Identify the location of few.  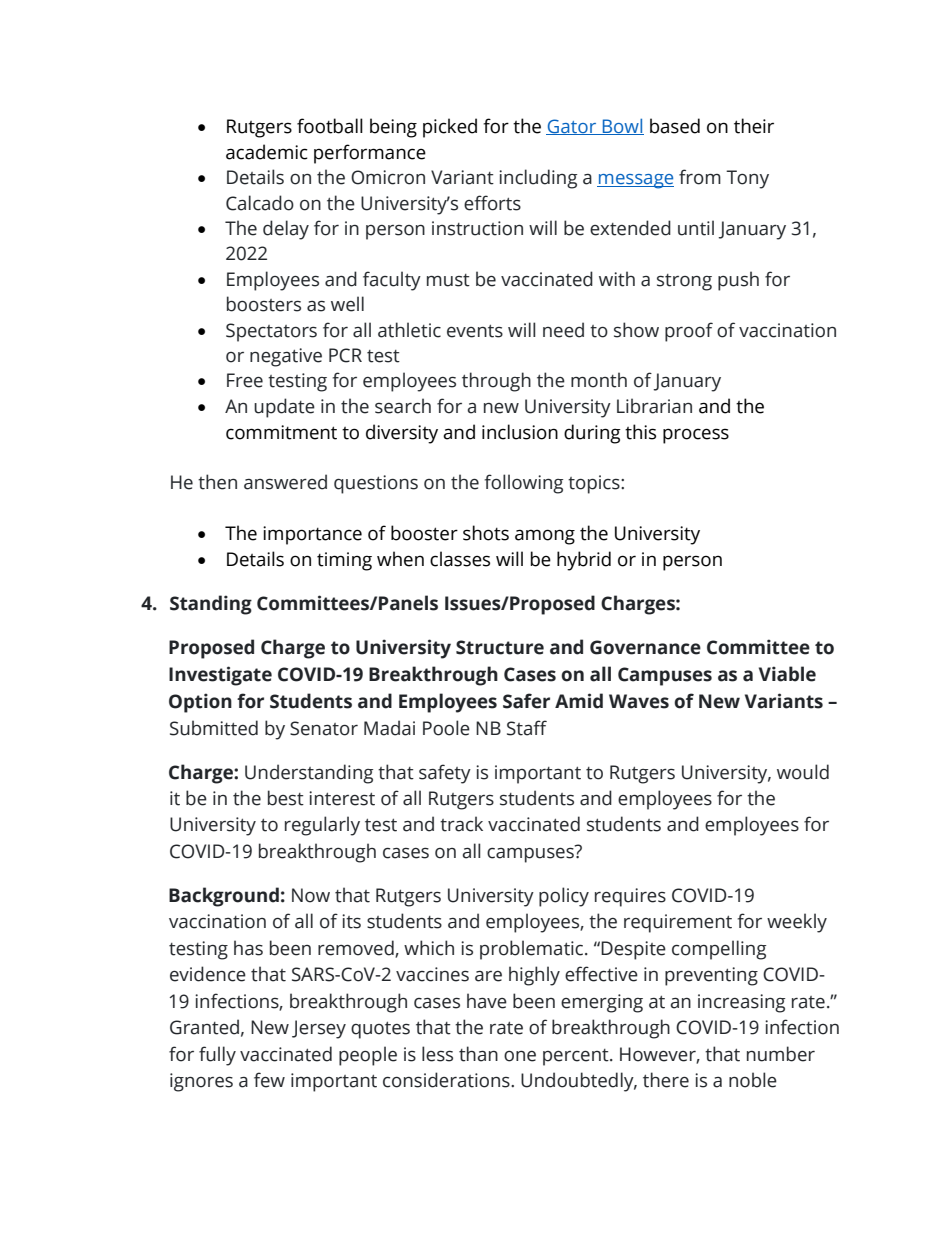
(269, 1080).
